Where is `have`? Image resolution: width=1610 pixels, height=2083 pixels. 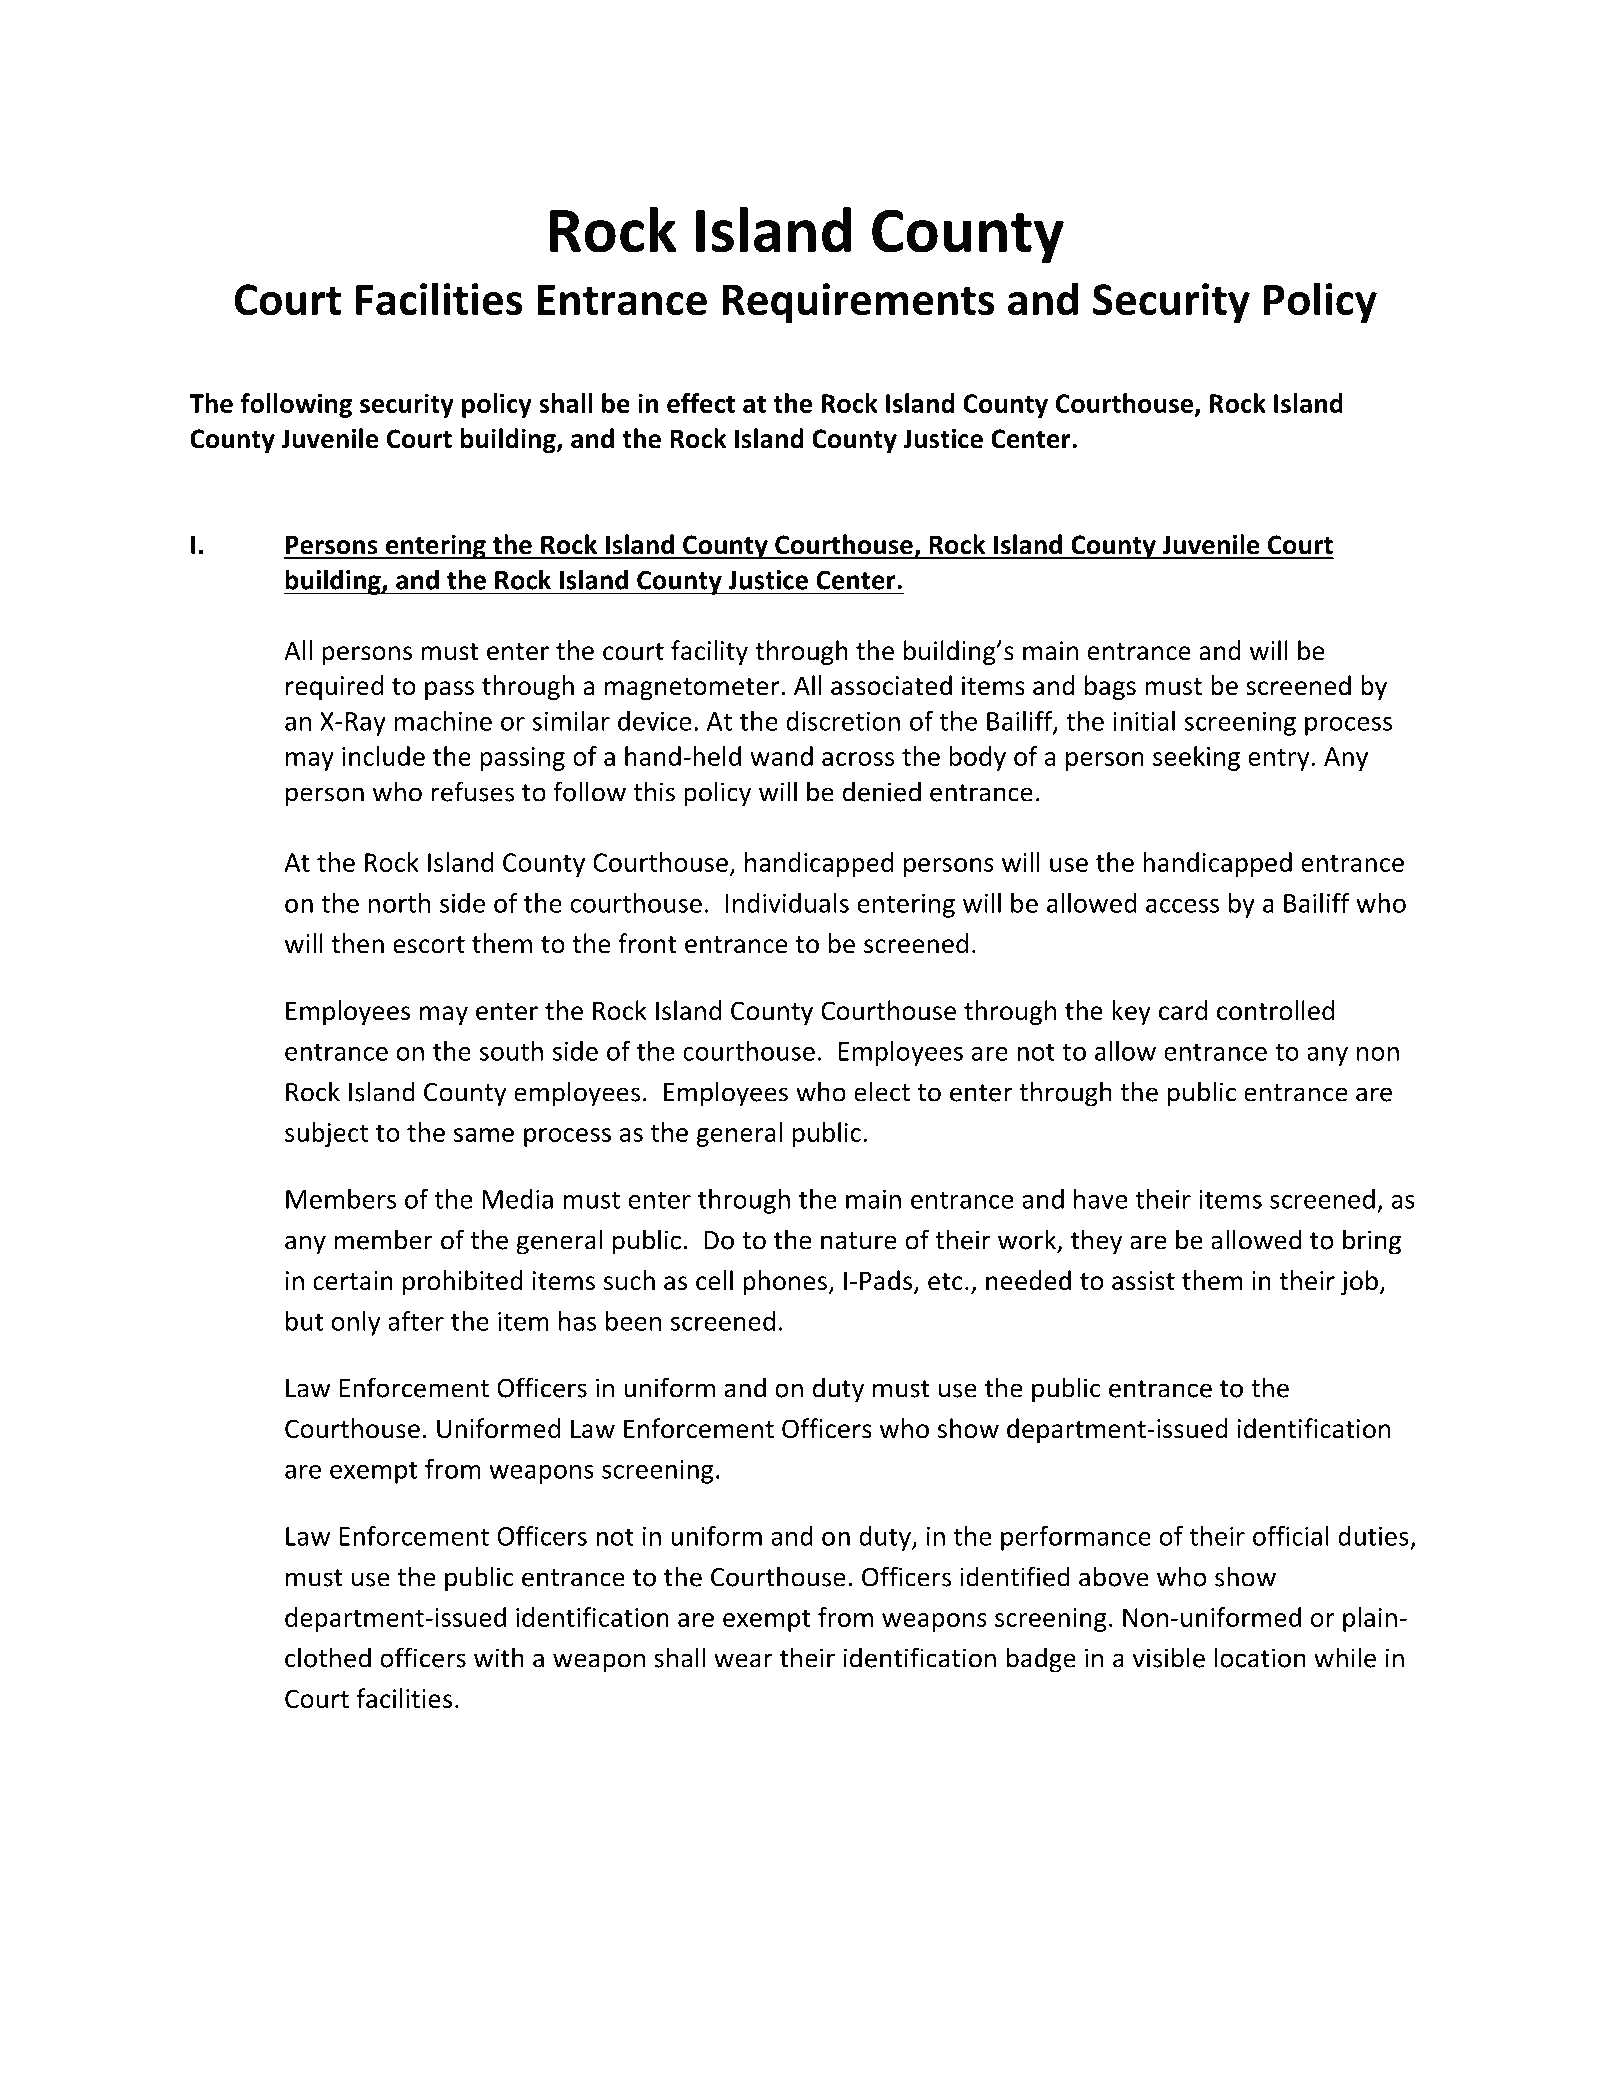
have is located at coordinates (1101, 1199).
